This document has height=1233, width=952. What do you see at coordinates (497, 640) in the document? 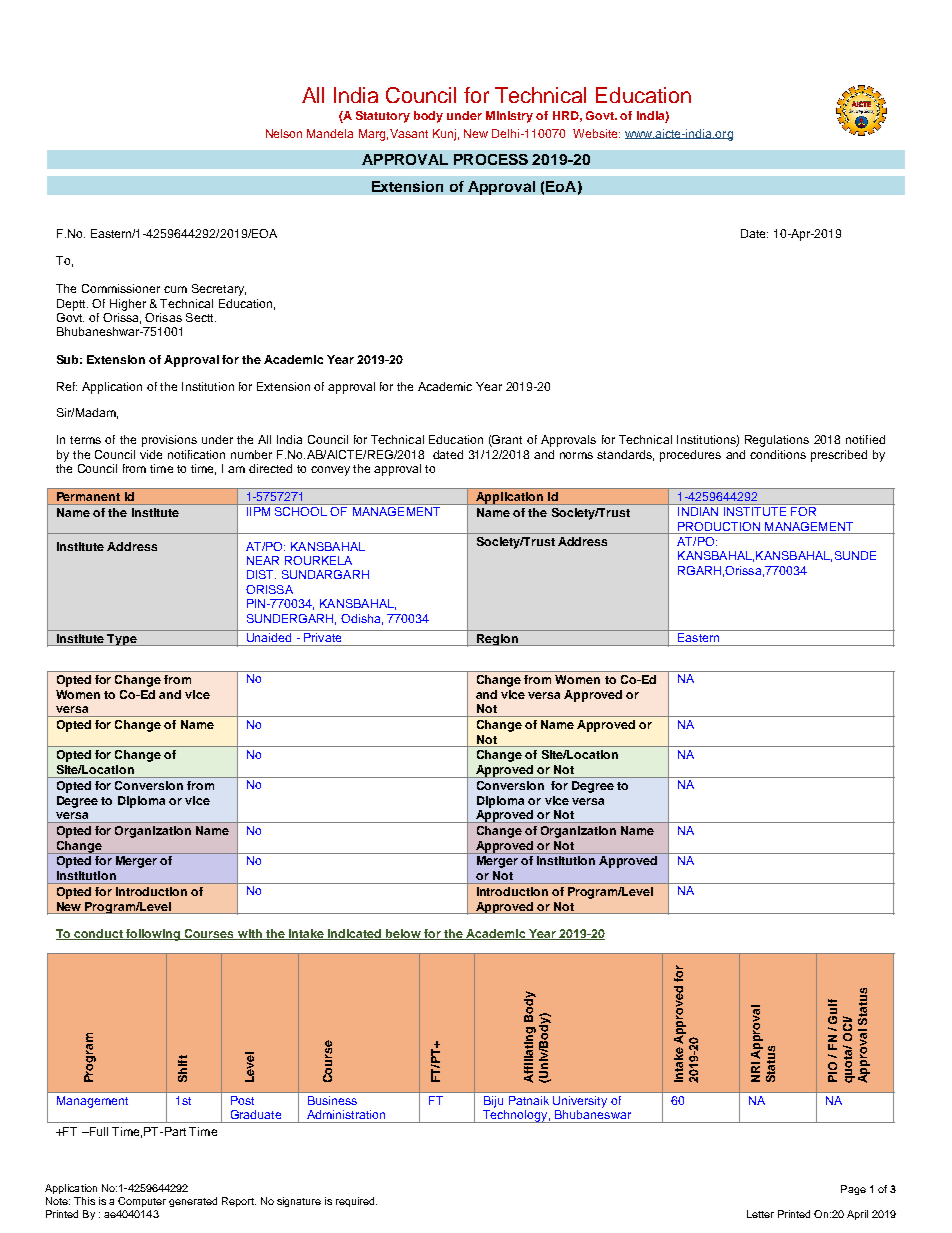
I see `Region` at bounding box center [497, 640].
